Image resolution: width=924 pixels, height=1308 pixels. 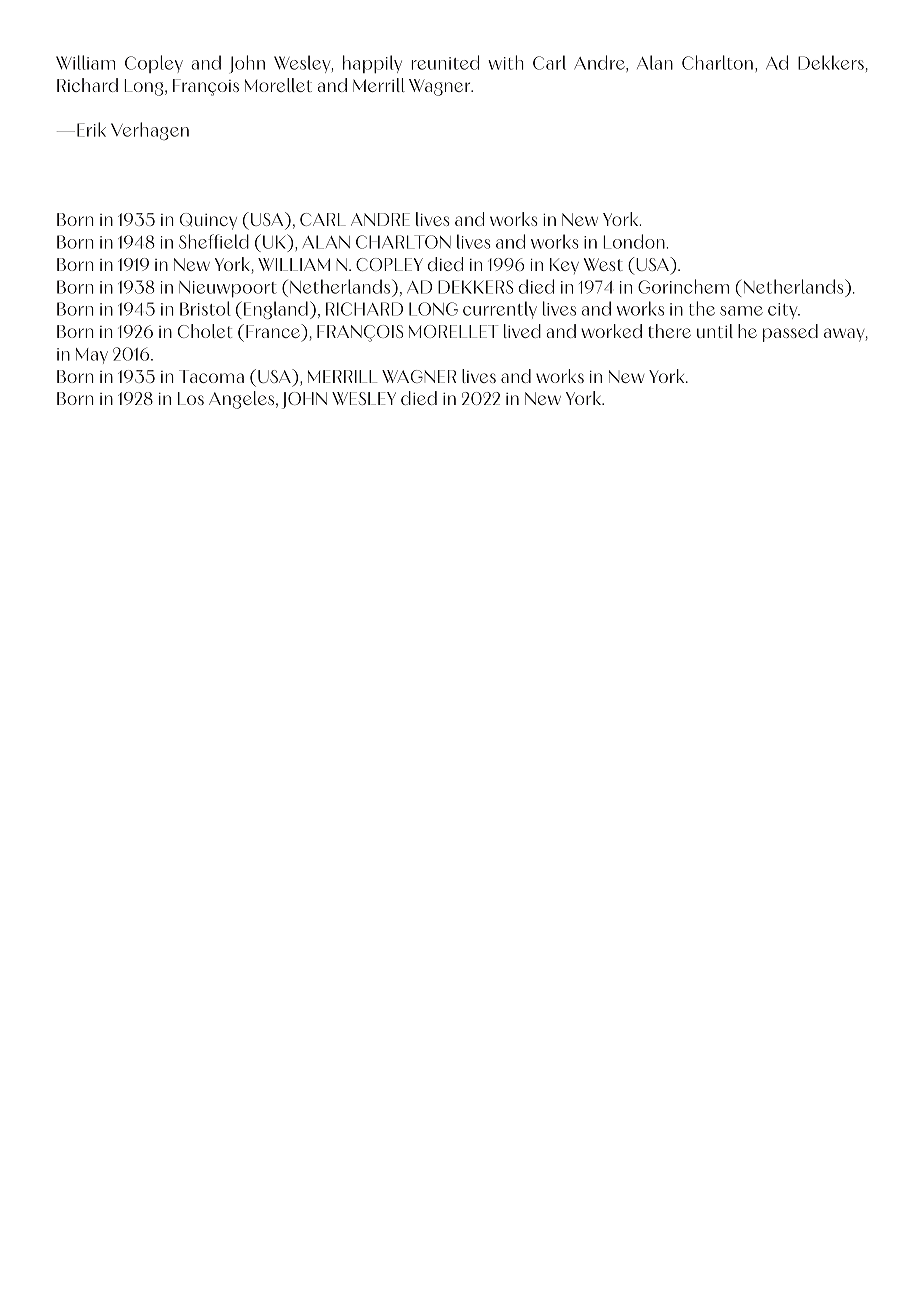 I want to click on same, so click(x=741, y=311).
